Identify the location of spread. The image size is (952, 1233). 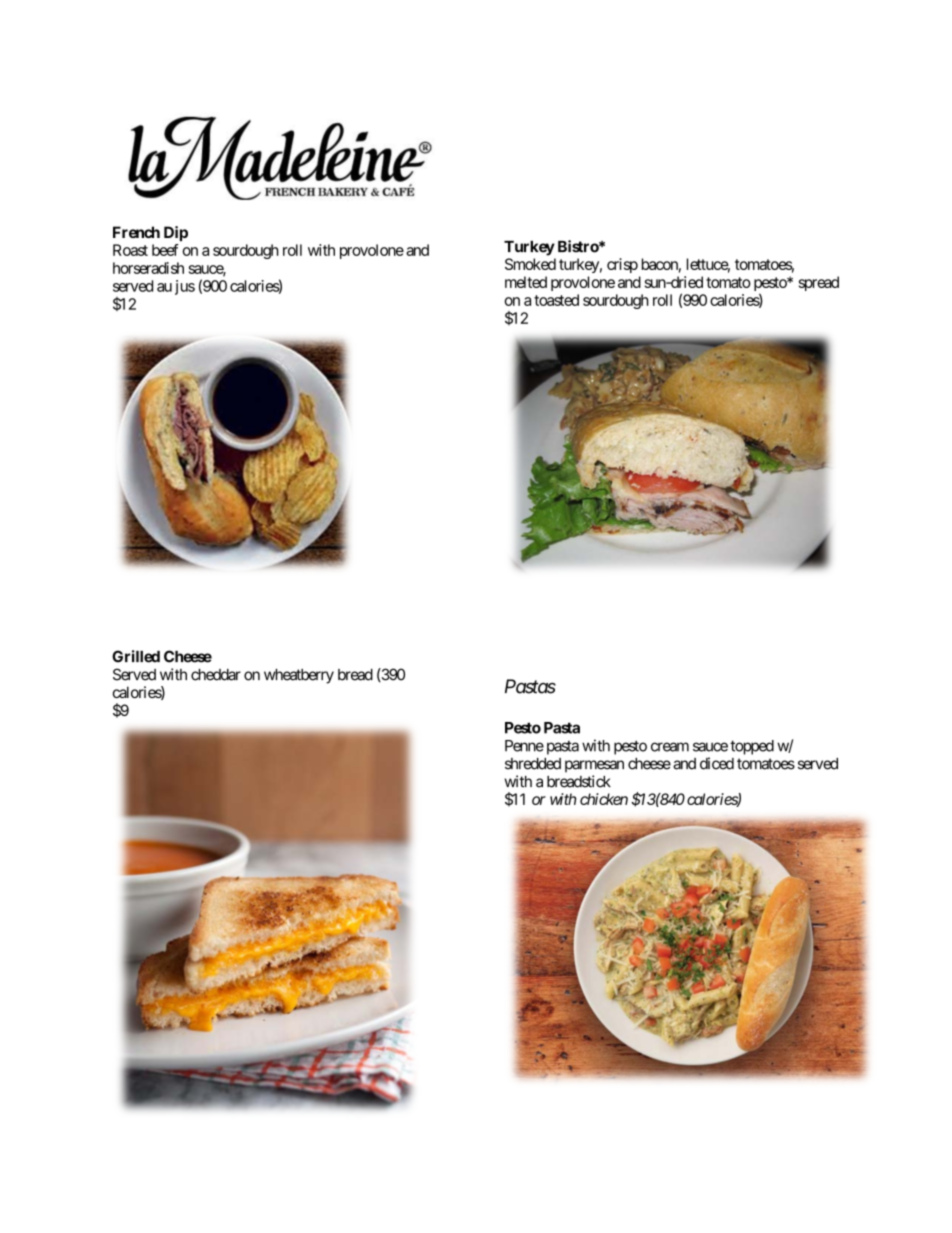
(819, 283).
